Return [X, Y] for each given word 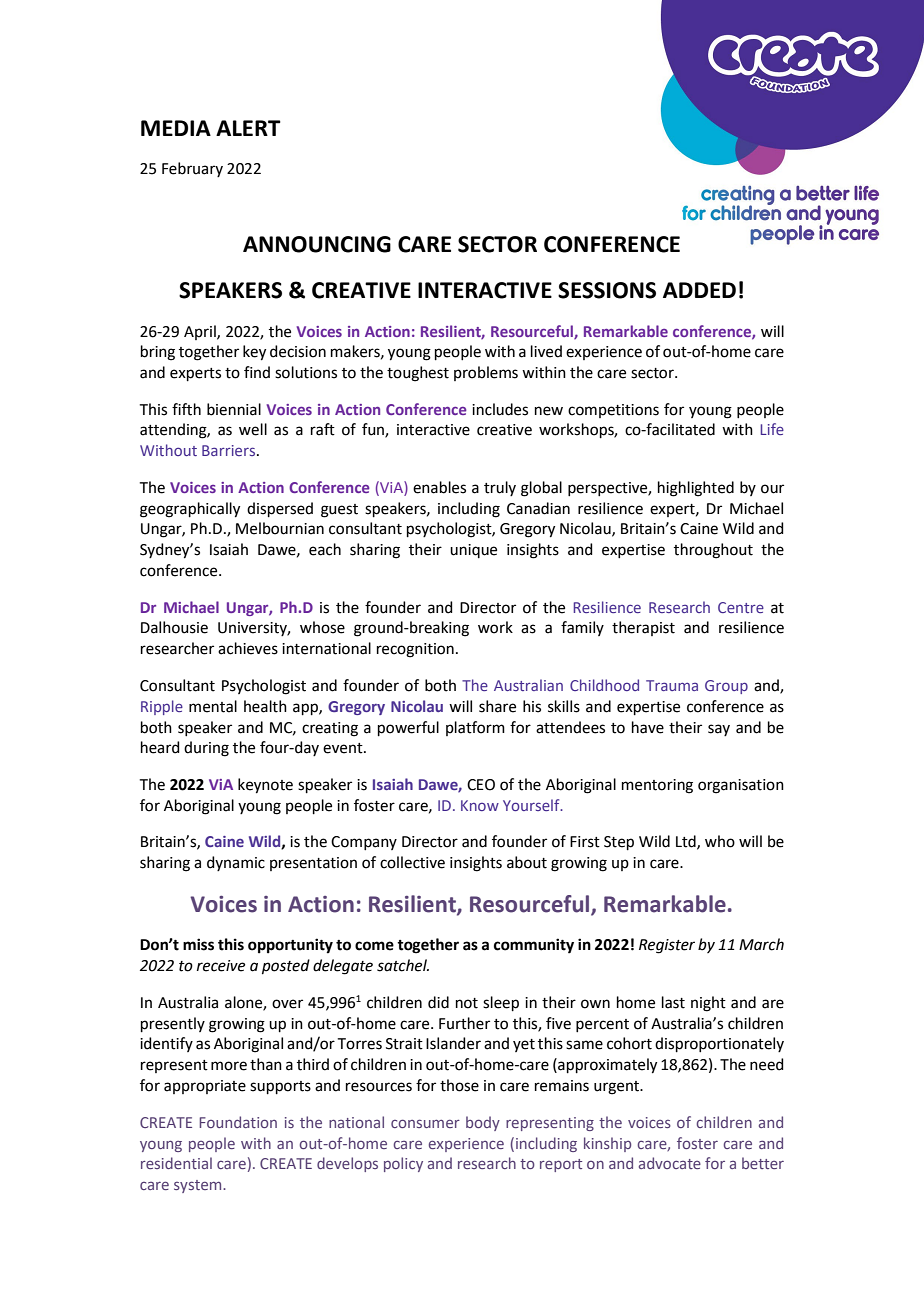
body [483, 1123]
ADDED [699, 290]
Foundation [238, 1122]
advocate [670, 1163]
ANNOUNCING [317, 244]
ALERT [248, 128]
